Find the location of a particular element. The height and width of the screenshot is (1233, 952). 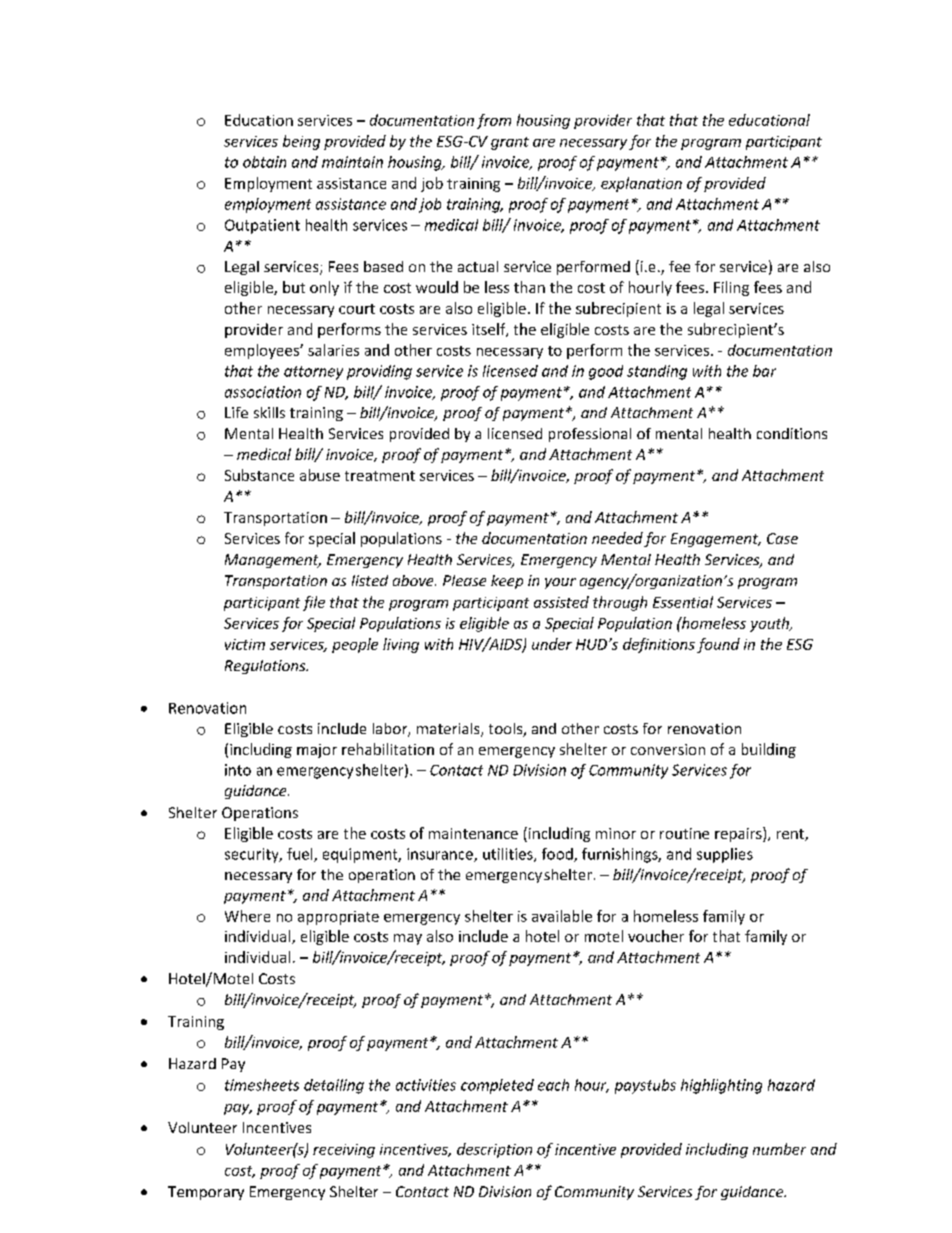

obtain is located at coordinates (264, 162).
